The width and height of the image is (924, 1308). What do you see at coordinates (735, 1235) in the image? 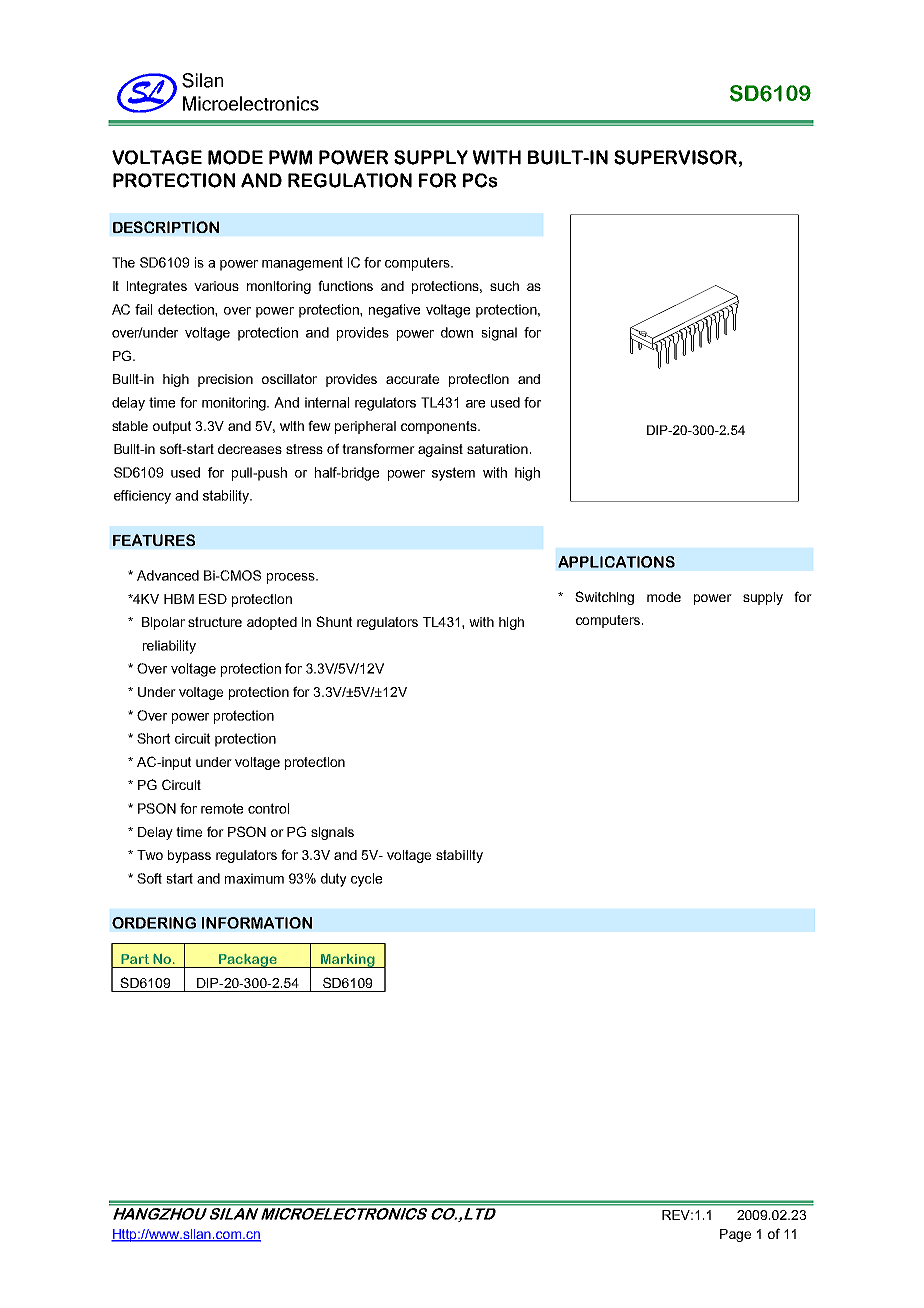
I see `Page` at bounding box center [735, 1235].
